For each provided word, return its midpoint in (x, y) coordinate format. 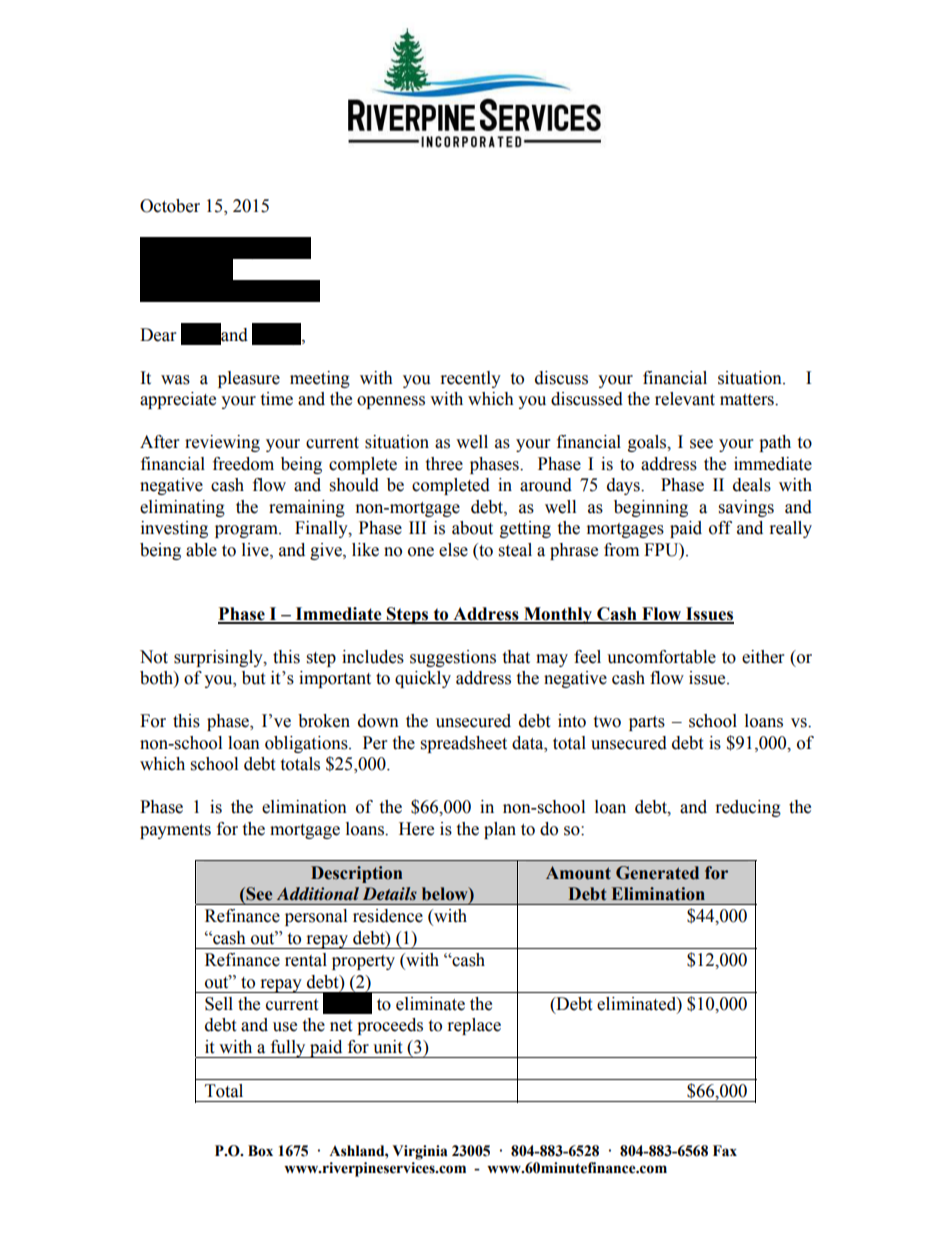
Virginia (420, 1152)
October (170, 206)
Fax (725, 1151)
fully (288, 1049)
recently (471, 379)
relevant (685, 399)
